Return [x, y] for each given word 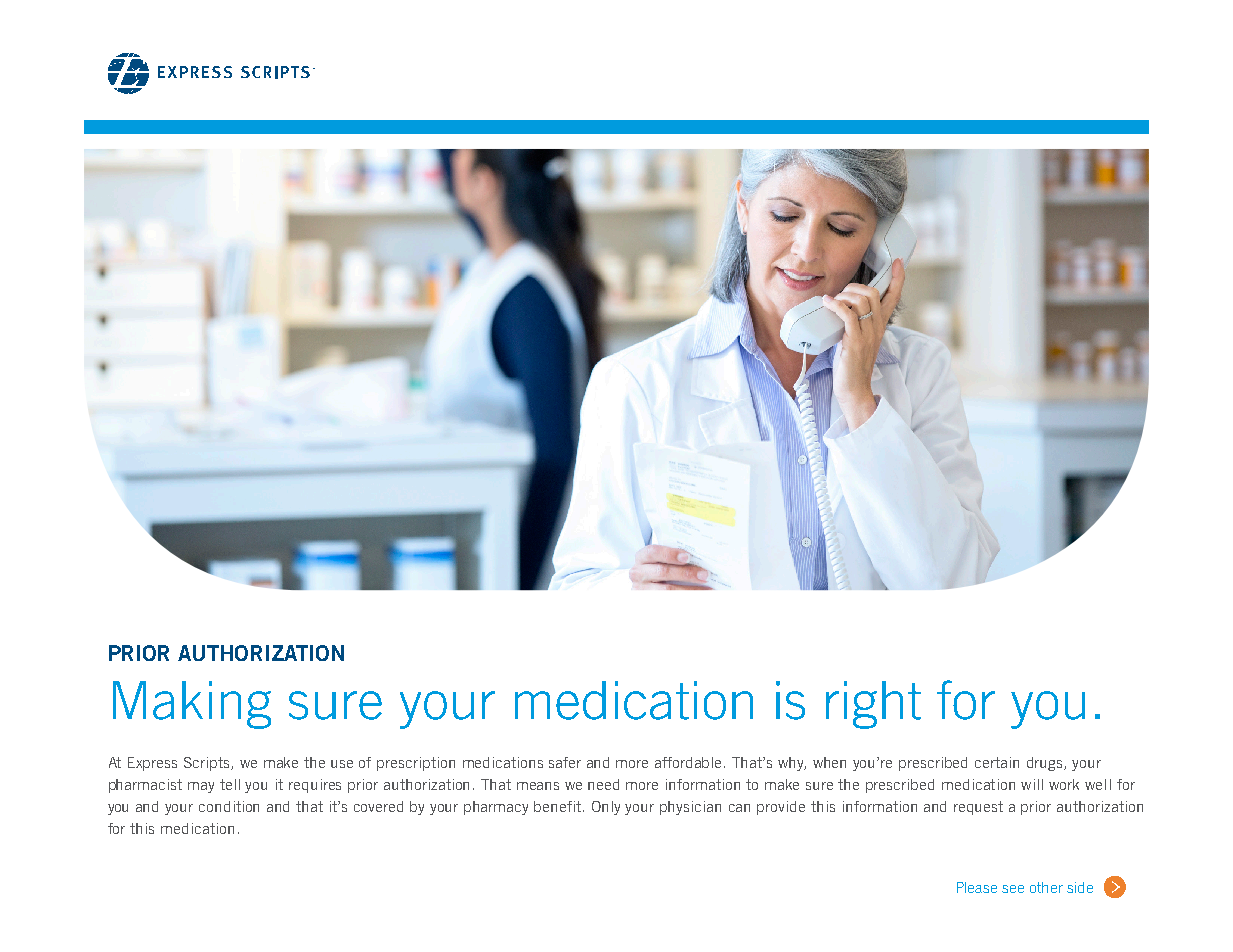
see [1013, 889]
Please [977, 887]
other [1046, 887]
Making [192, 705]
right [873, 705]
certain [997, 762]
